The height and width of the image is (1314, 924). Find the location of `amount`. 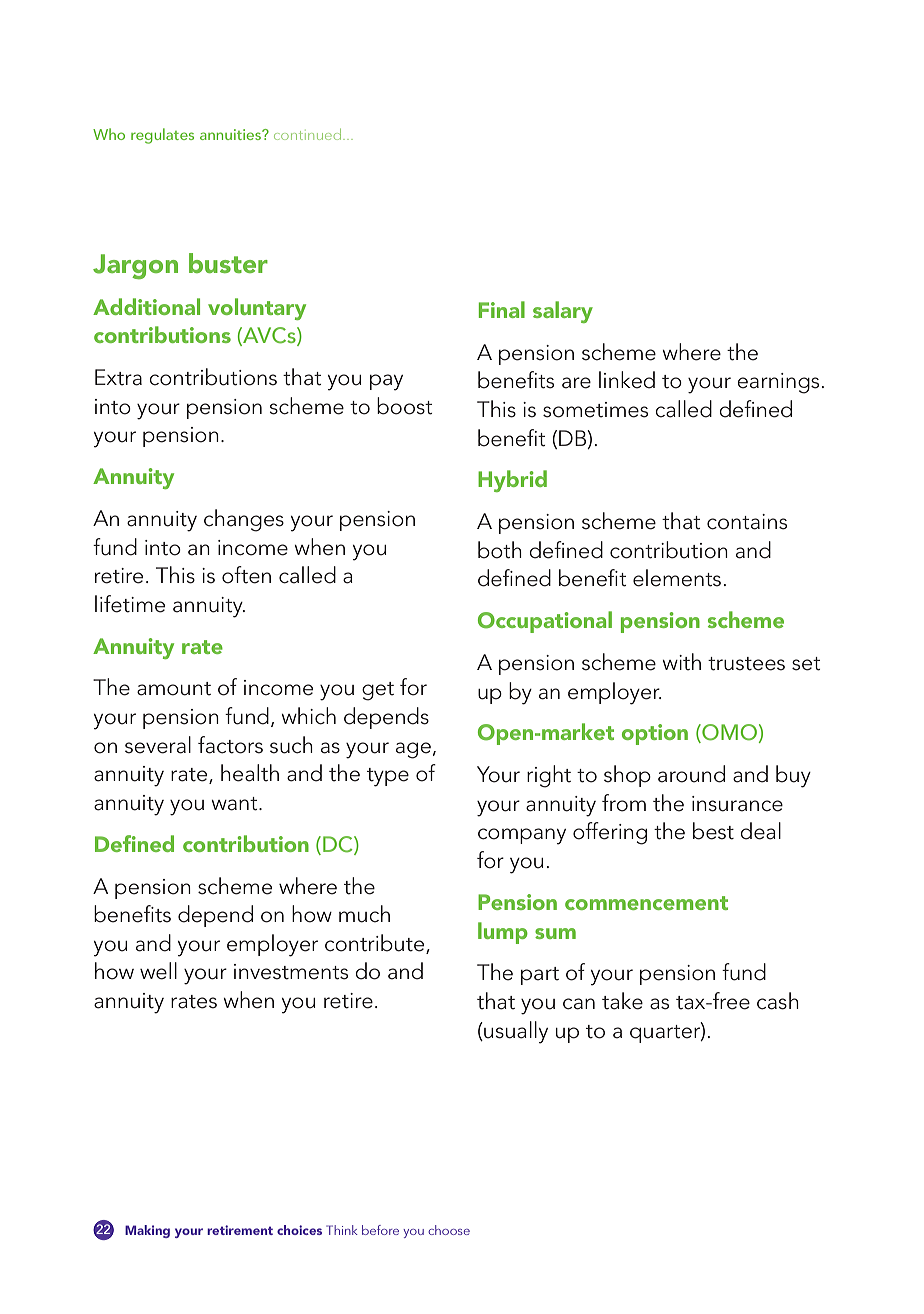

amount is located at coordinates (174, 689).
